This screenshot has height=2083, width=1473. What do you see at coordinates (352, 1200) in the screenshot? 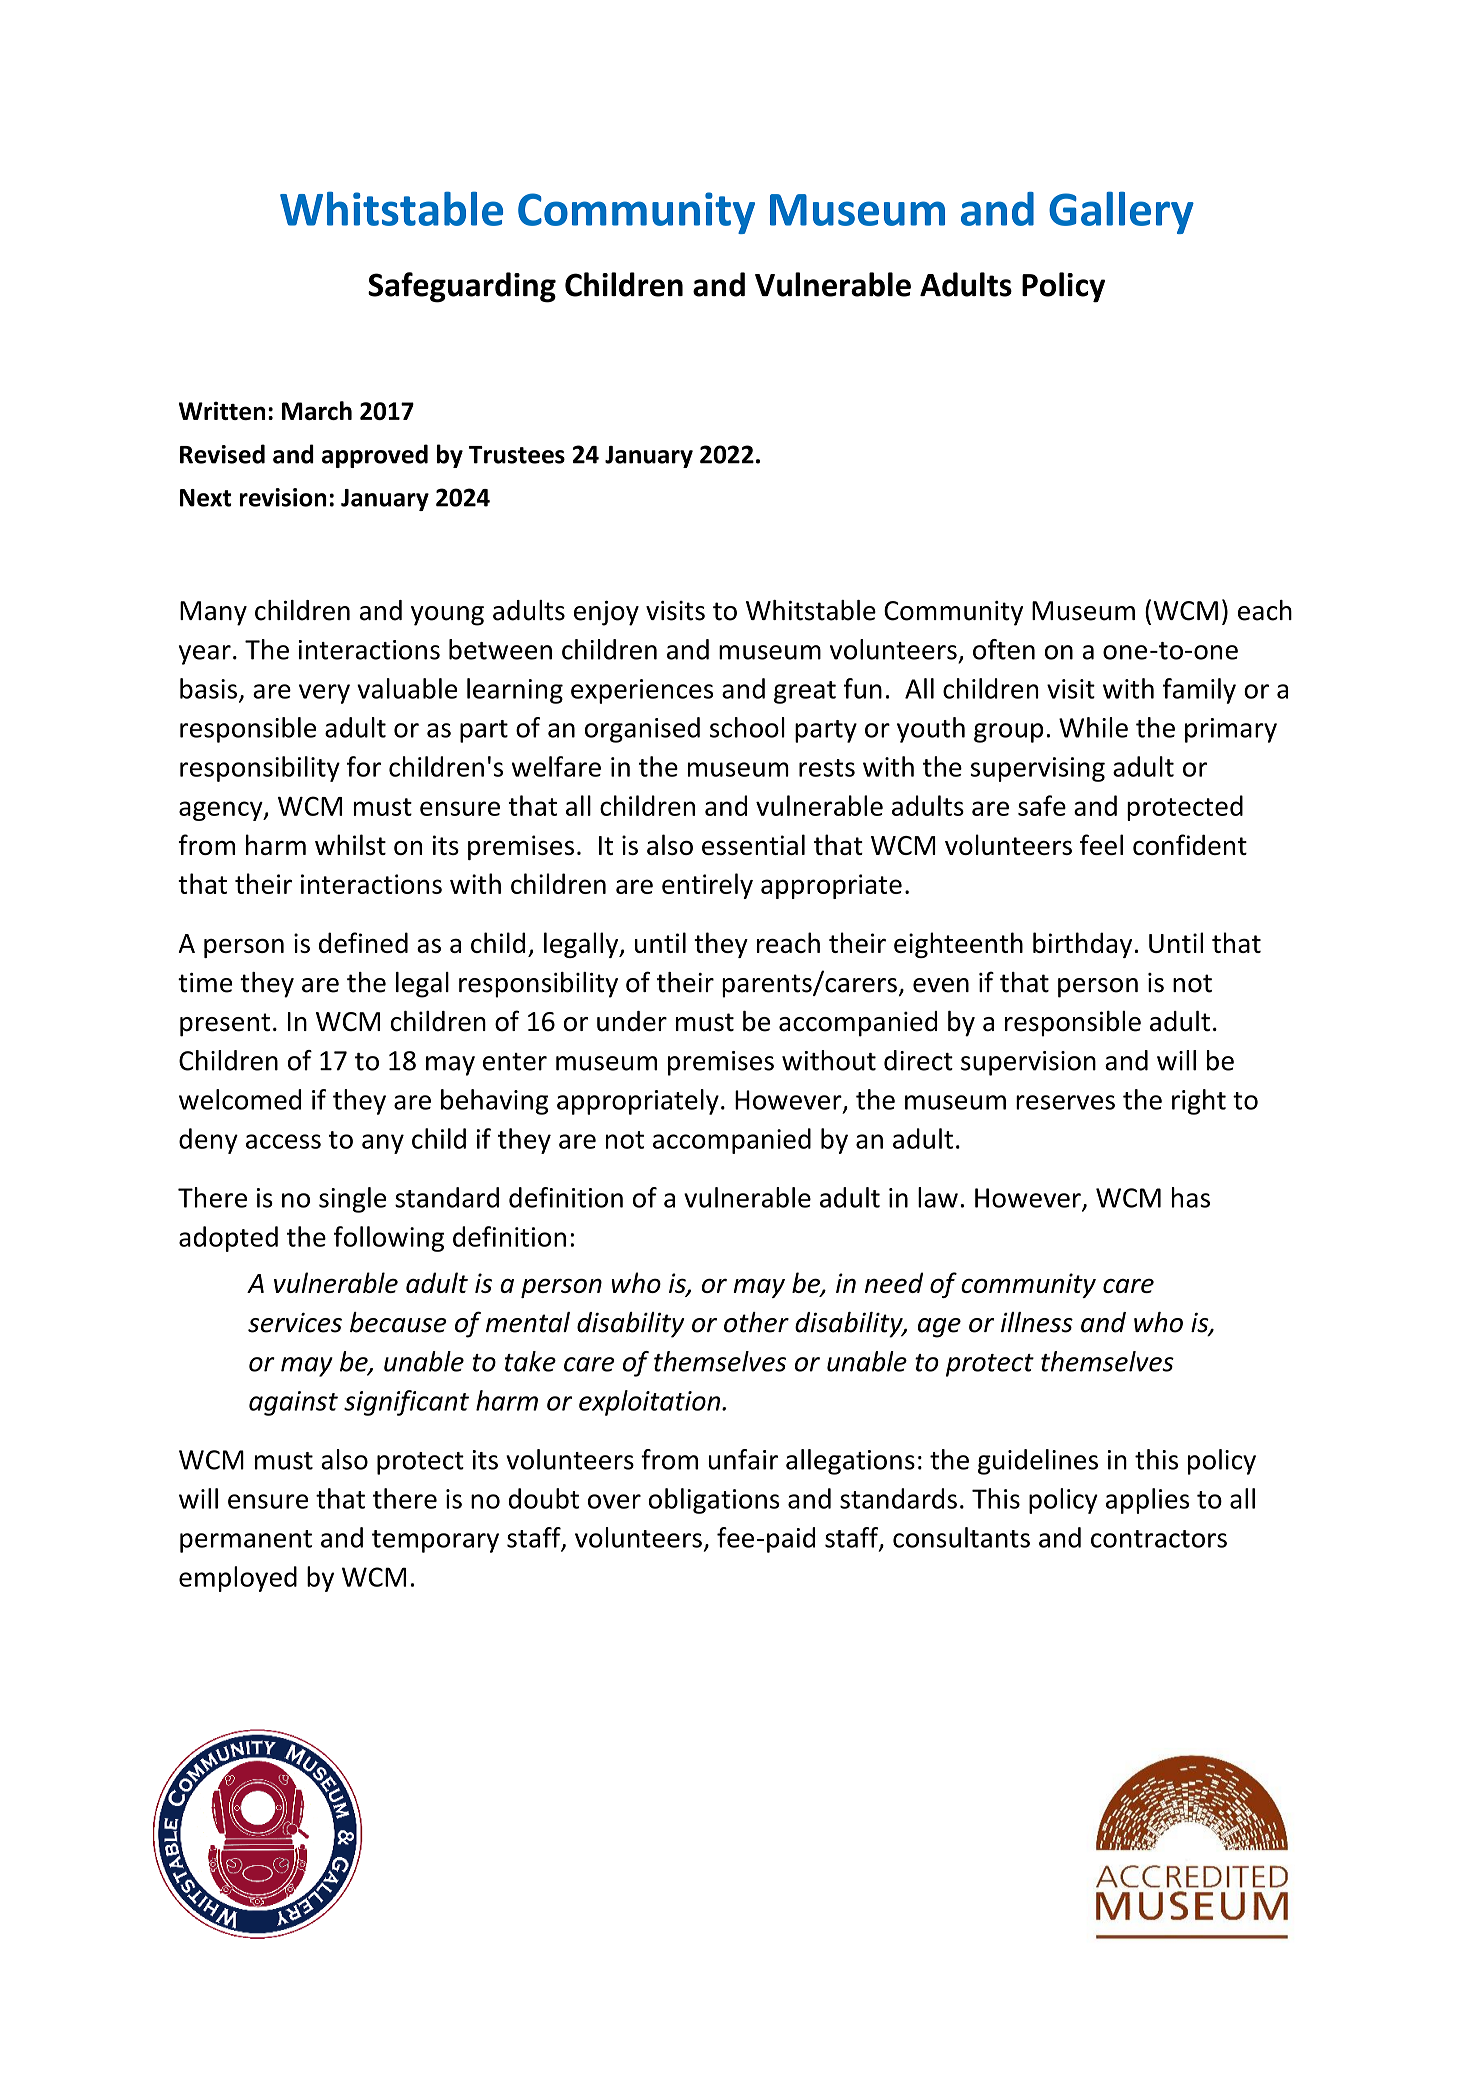
I see `single` at bounding box center [352, 1200].
